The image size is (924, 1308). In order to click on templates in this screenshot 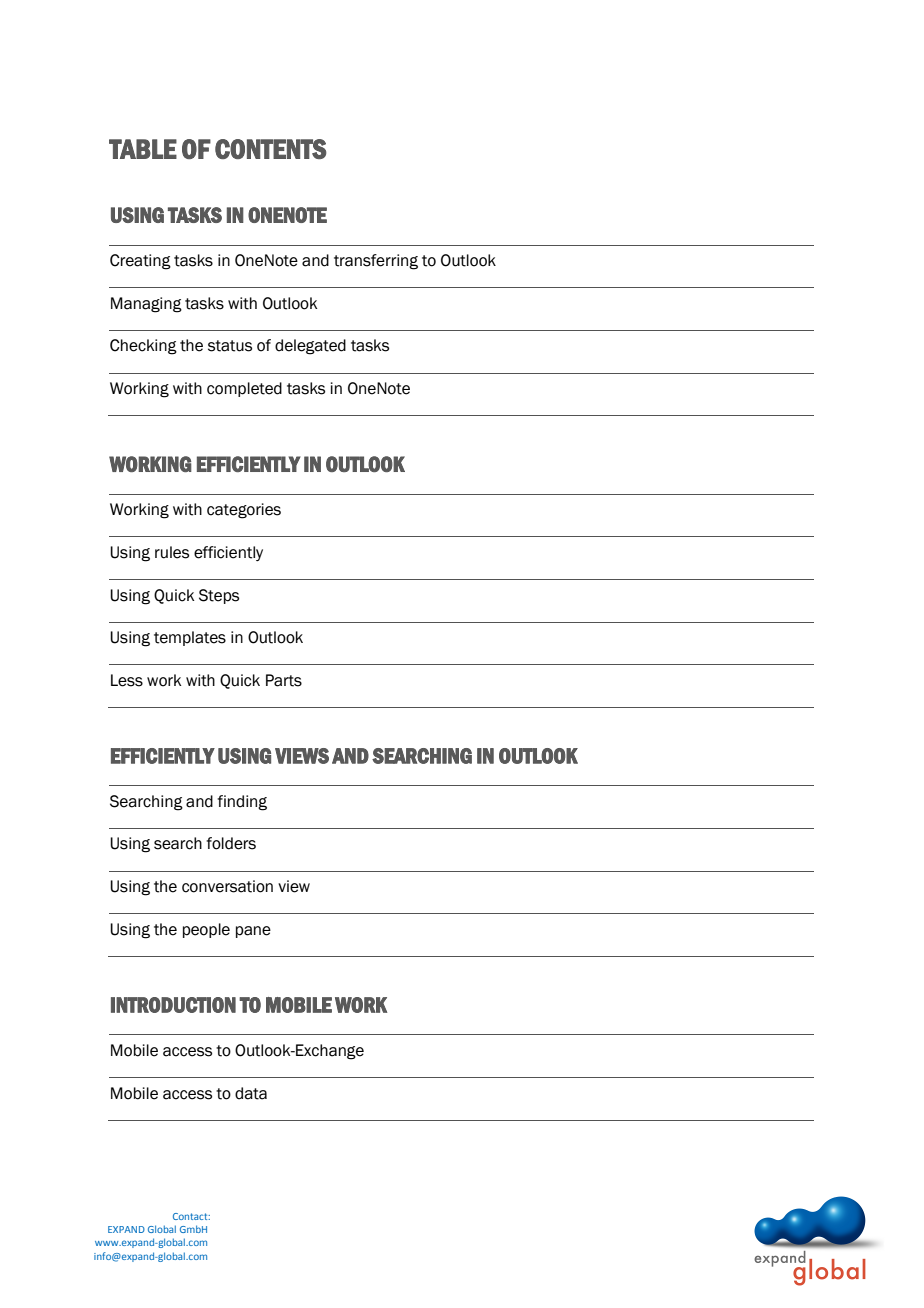, I will do `click(190, 638)`.
